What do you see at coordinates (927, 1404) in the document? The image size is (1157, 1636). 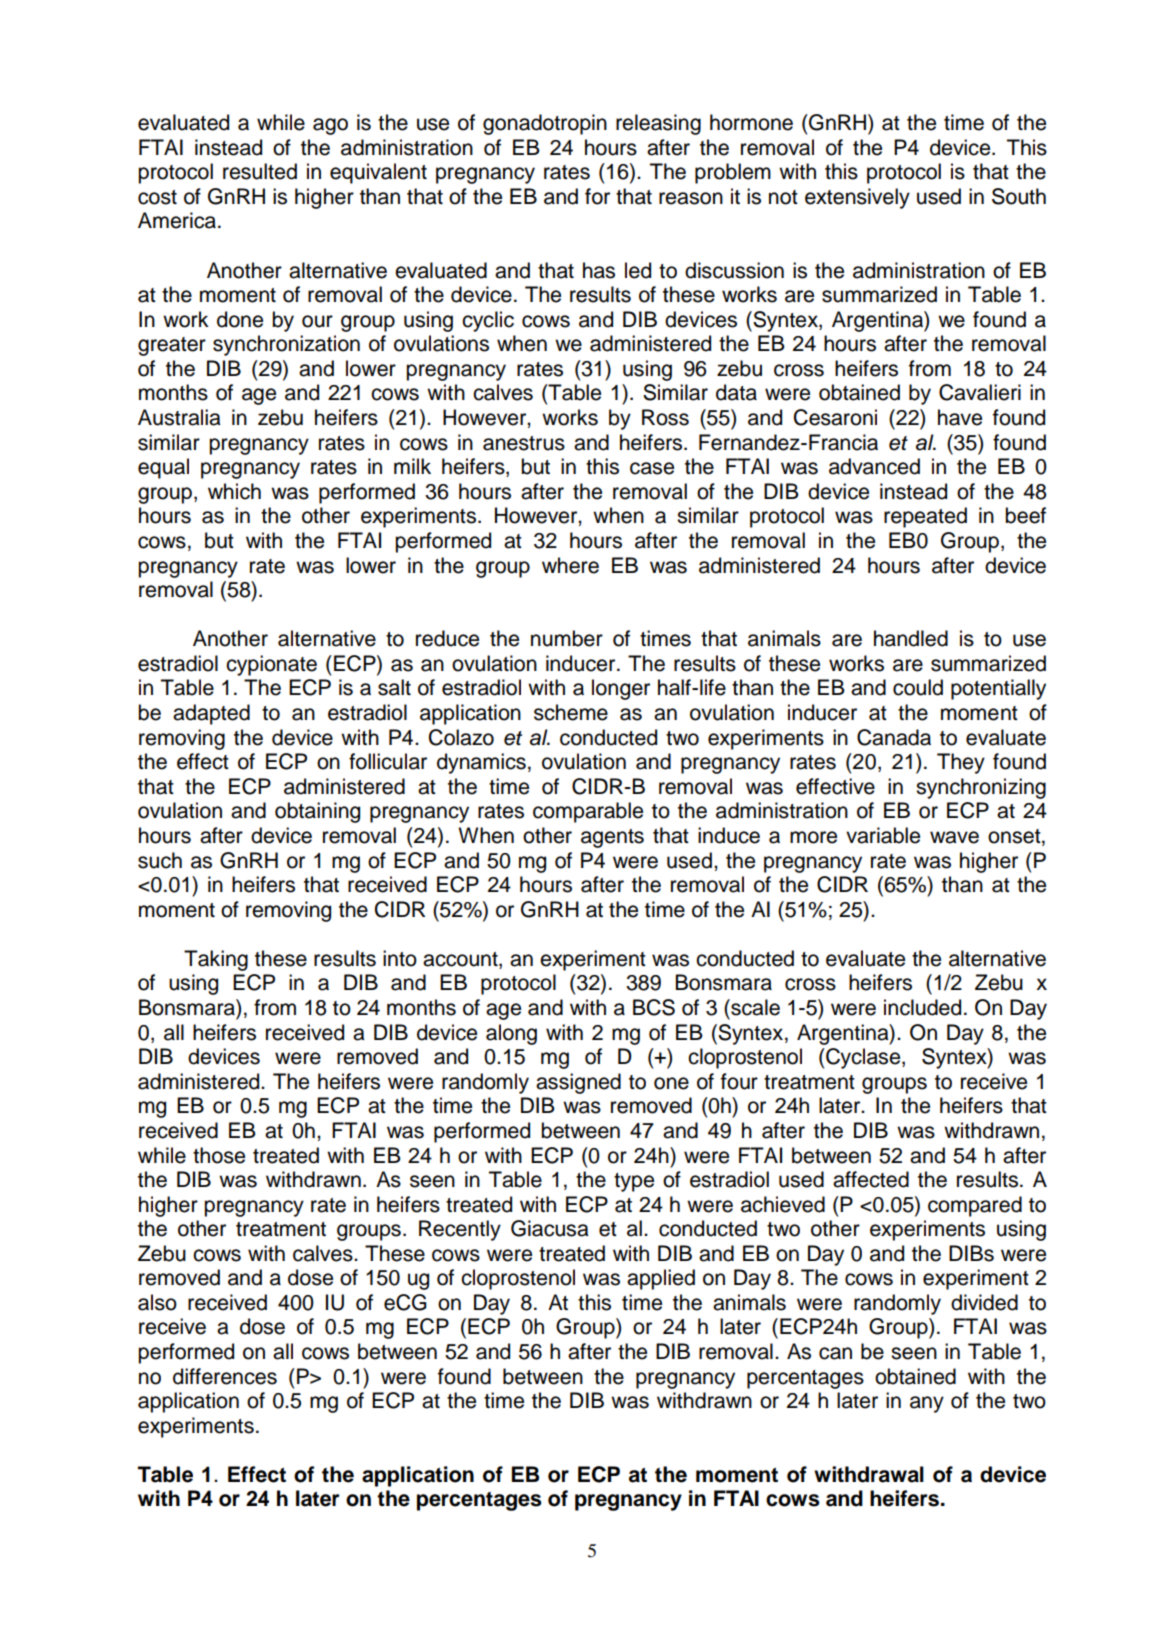 I see `any` at bounding box center [927, 1404].
